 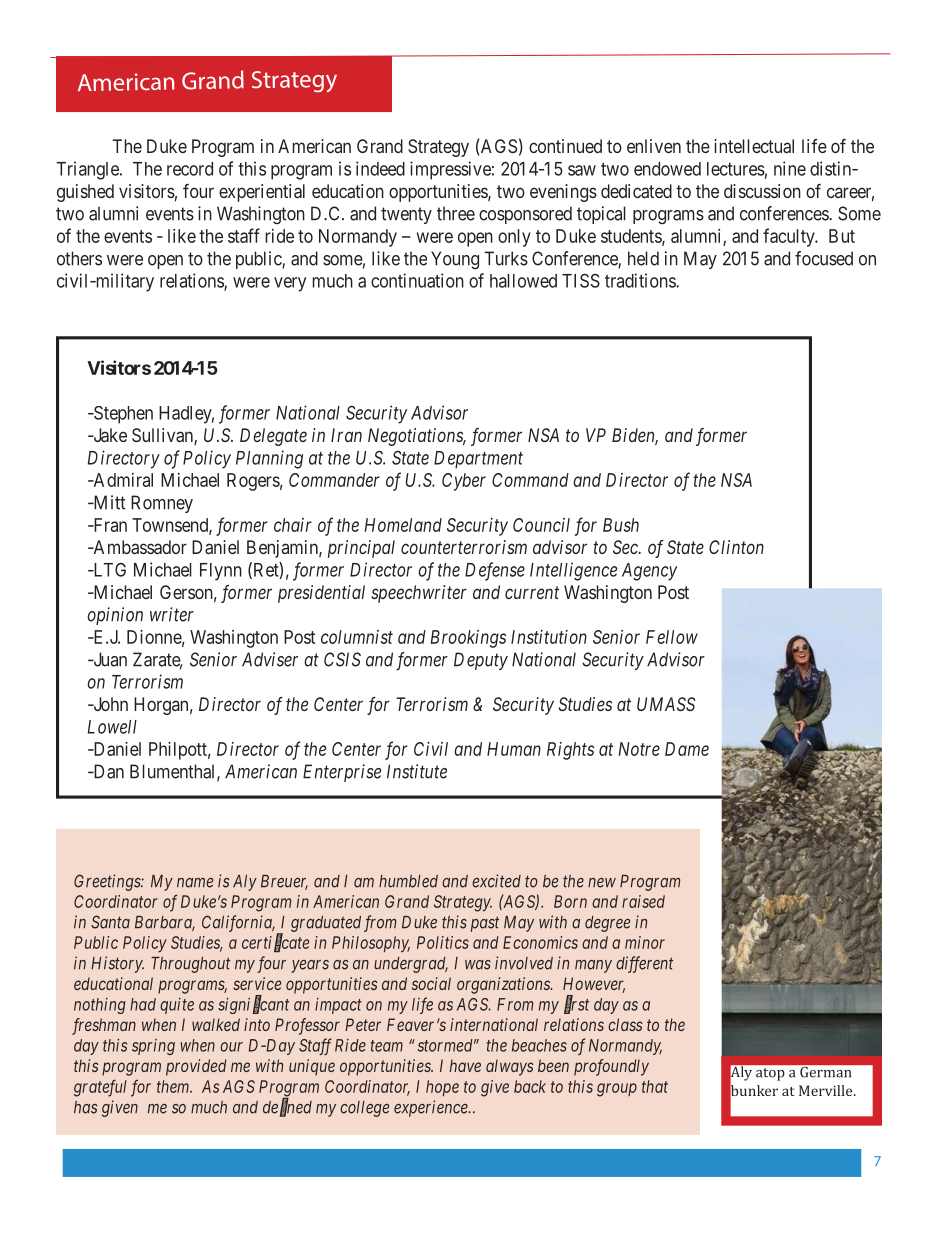 What do you see at coordinates (112, 727) in the document?
I see `Lowell` at bounding box center [112, 727].
